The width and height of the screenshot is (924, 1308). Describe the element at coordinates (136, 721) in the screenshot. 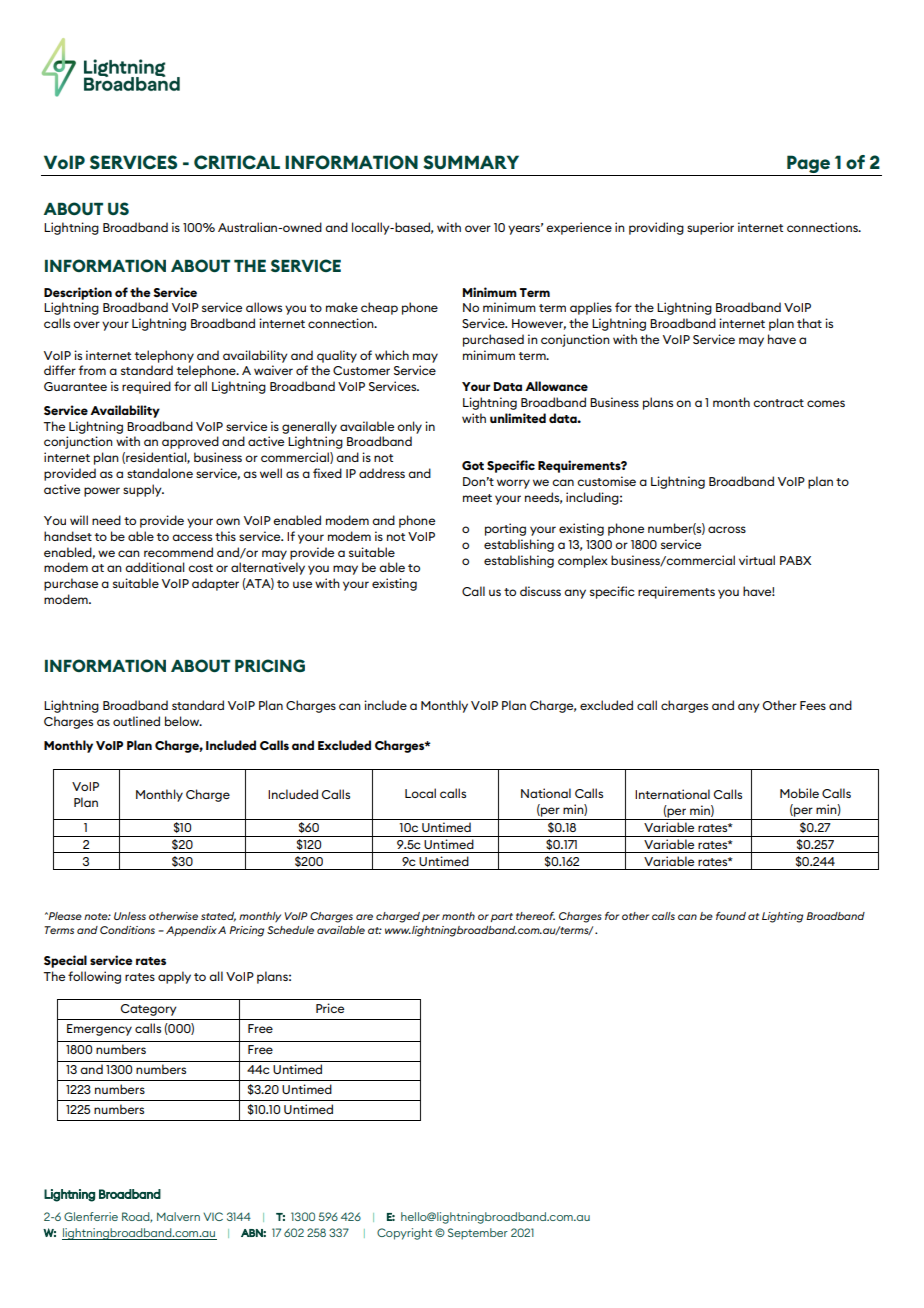

I see `outlined` at that location.
